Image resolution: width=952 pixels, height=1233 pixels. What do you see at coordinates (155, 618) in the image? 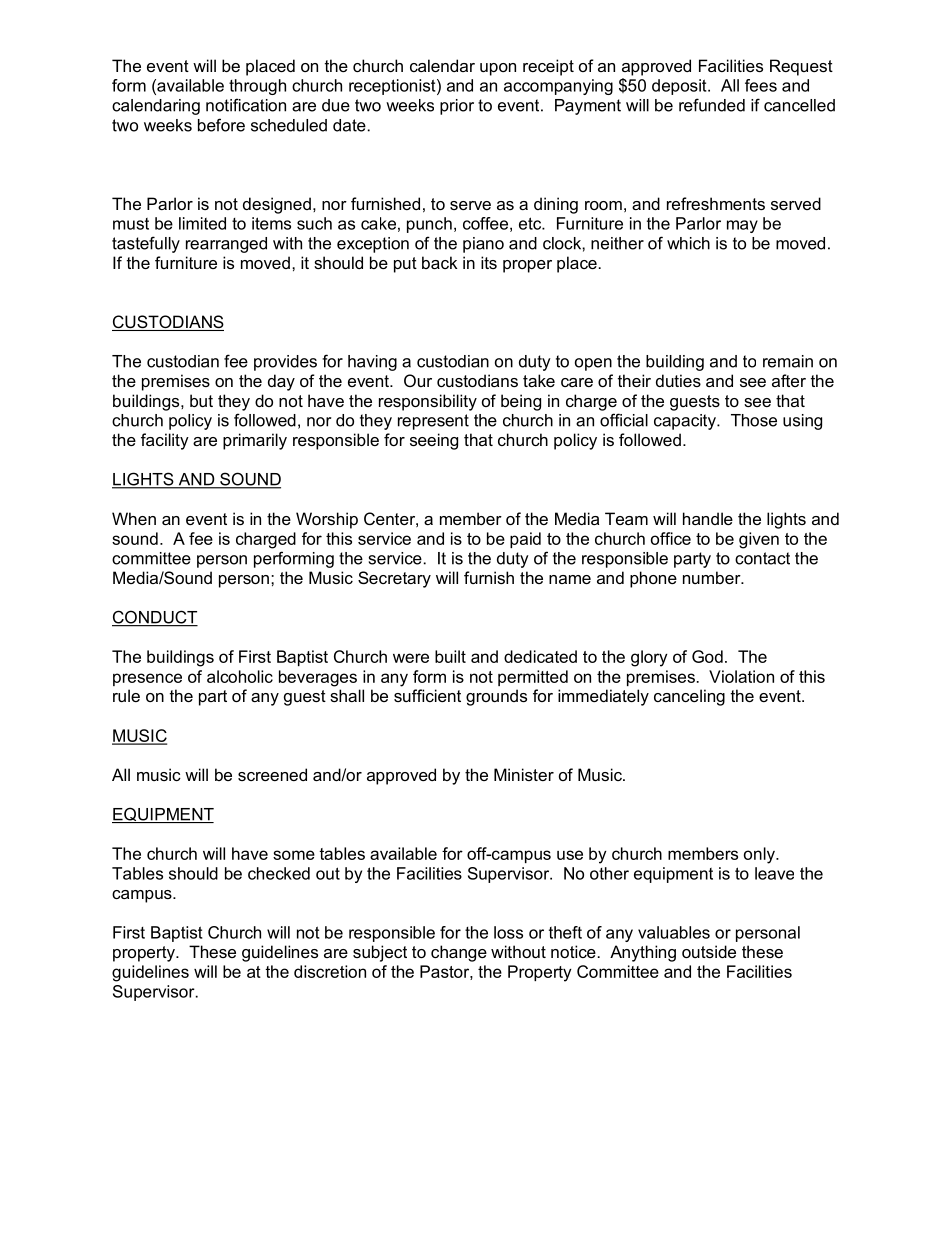
I see `CONDUCT` at bounding box center [155, 618].
